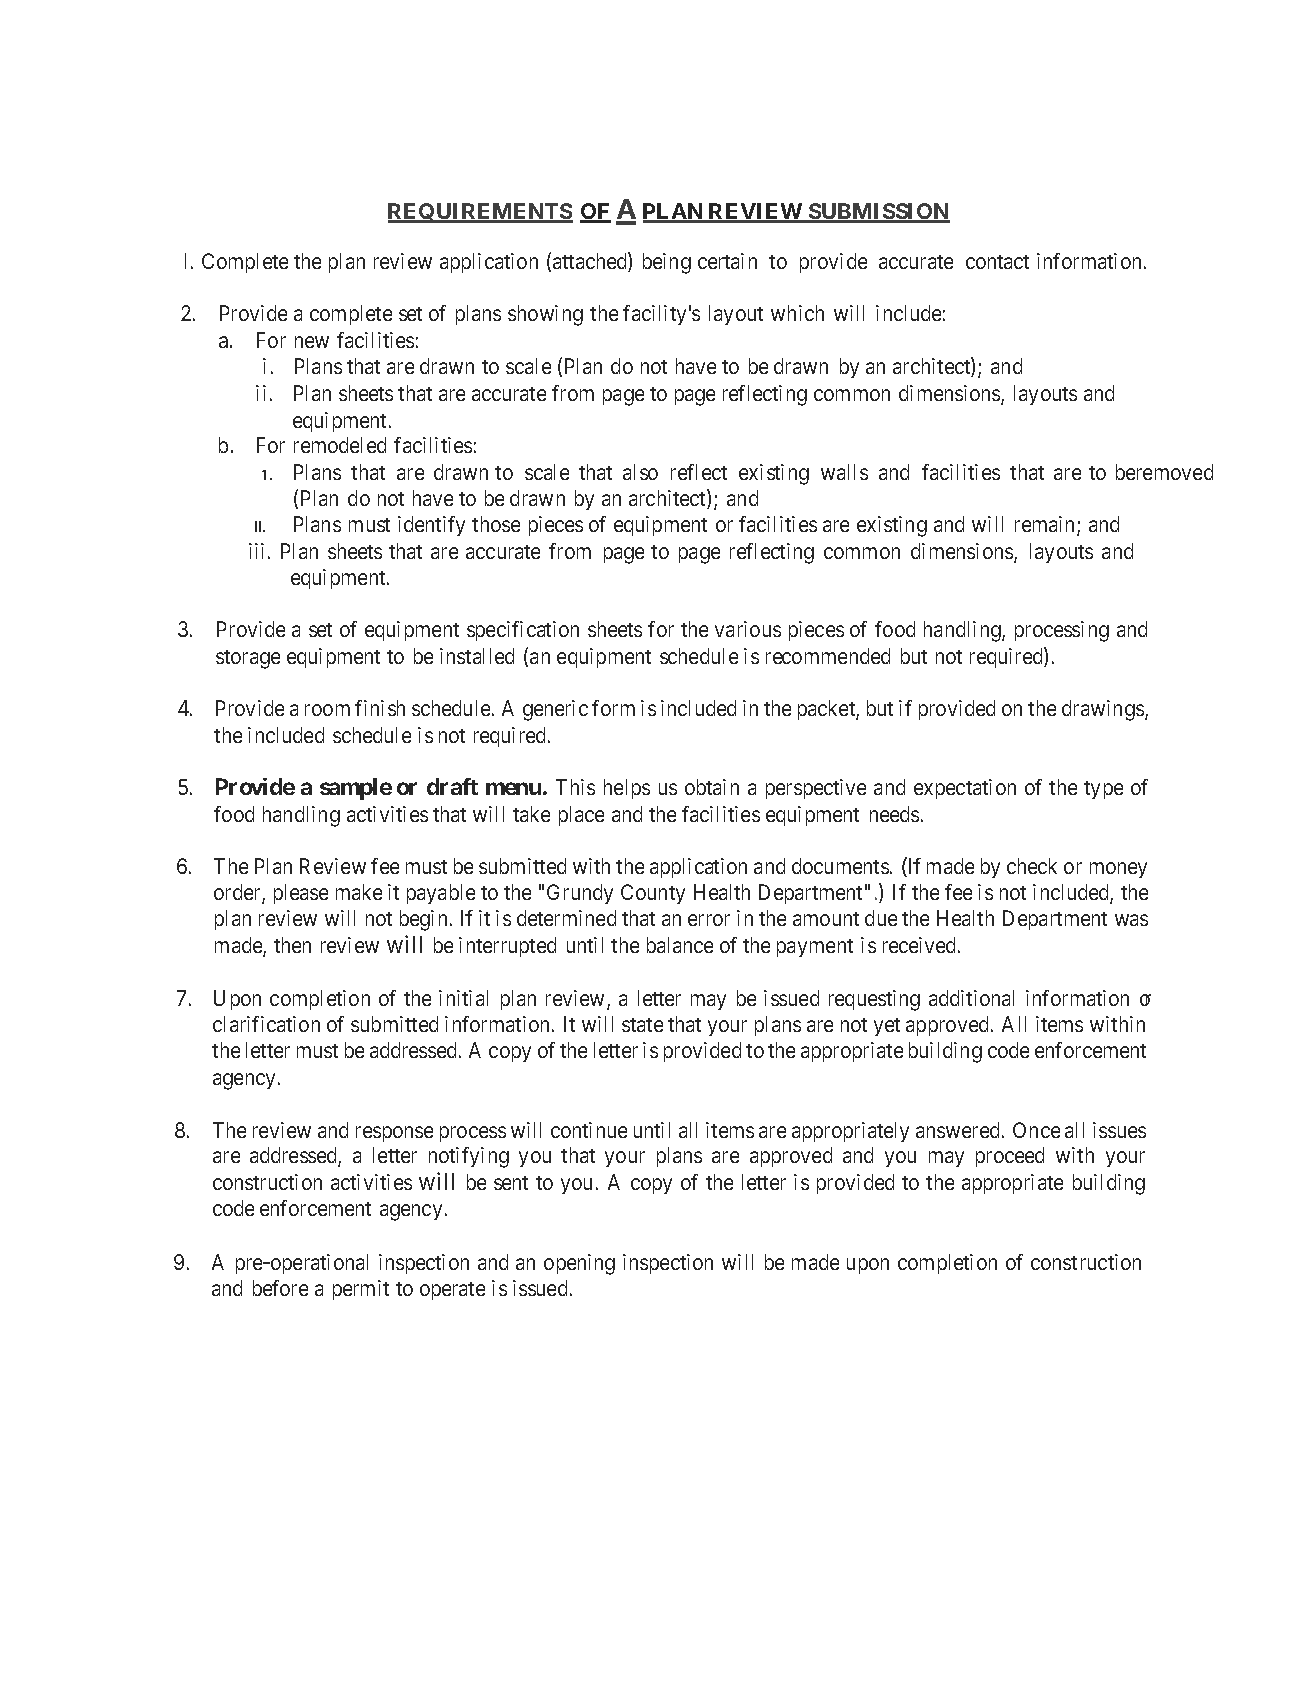 The width and height of the screenshot is (1314, 1701). Describe the element at coordinates (266, 1024) in the screenshot. I see `clarification` at that location.
